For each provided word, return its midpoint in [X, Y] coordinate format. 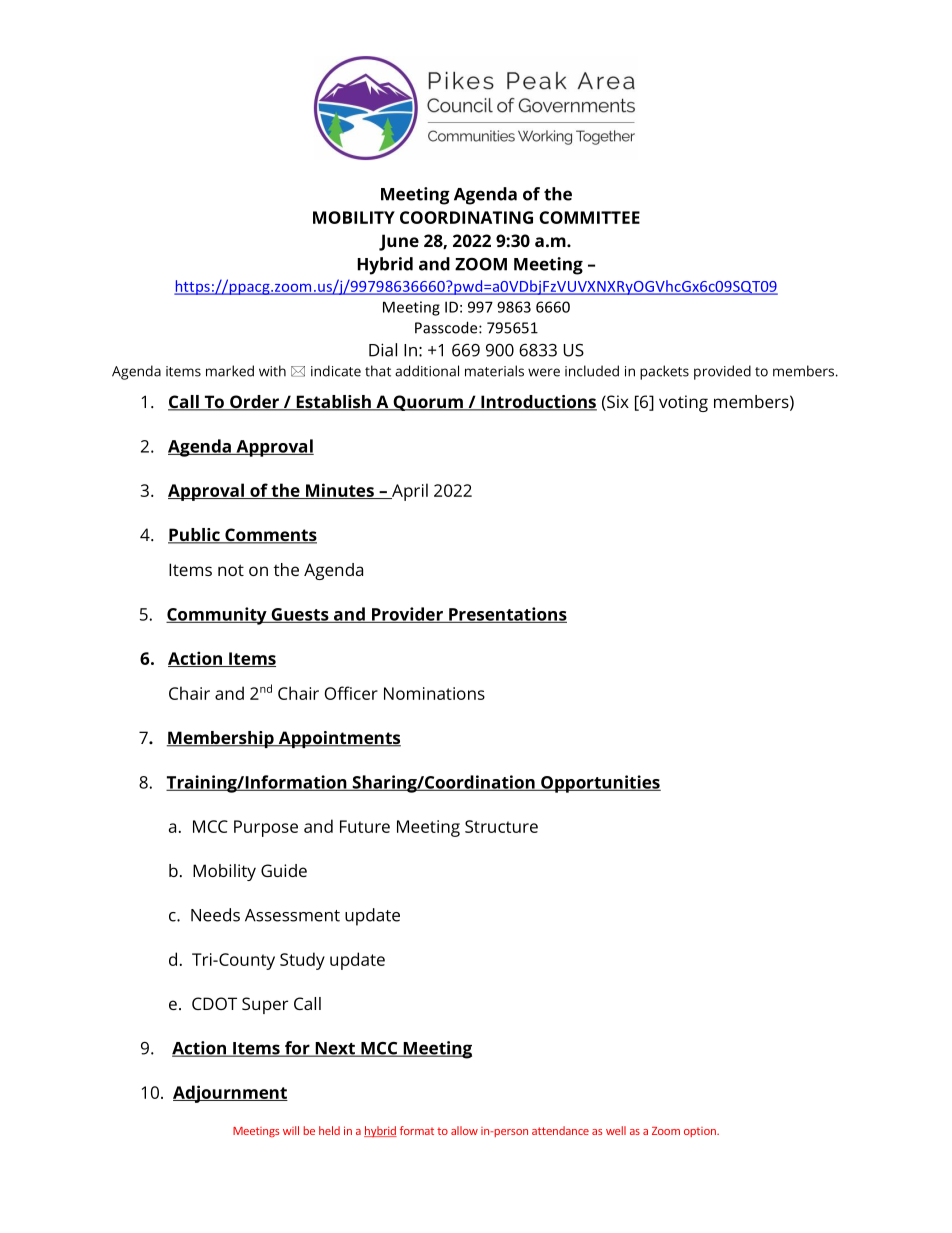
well [616, 1130]
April [409, 492]
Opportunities [600, 784]
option [701, 1132]
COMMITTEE [589, 217]
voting [683, 403]
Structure [501, 826]
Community [217, 616]
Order [255, 403]
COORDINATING [466, 217]
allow [464, 1130]
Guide [284, 870]
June [399, 242]
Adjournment [230, 1094]
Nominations [434, 693]
